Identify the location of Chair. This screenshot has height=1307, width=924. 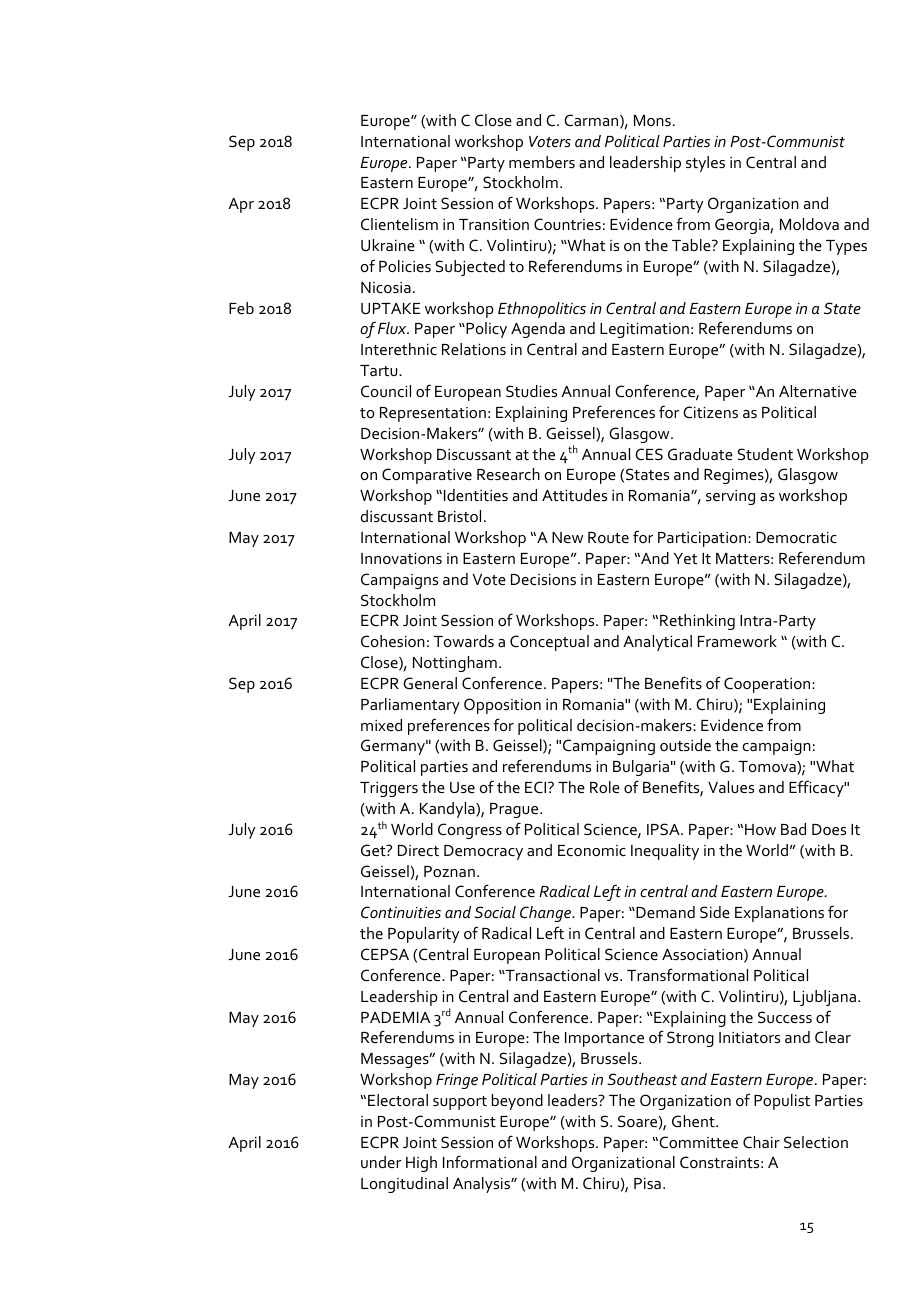
(761, 1142).
